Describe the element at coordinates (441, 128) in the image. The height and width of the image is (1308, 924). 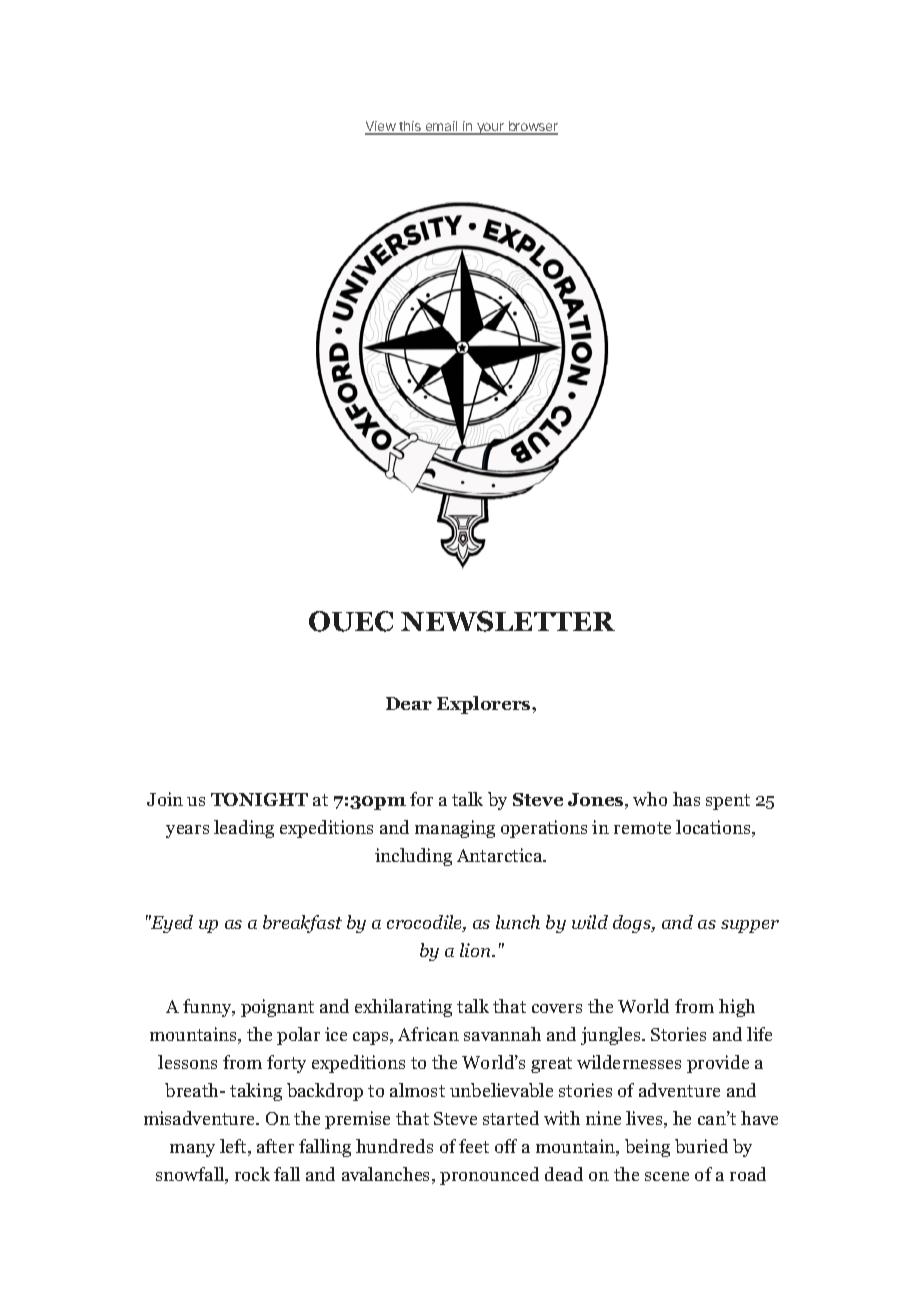
I see `email` at that location.
